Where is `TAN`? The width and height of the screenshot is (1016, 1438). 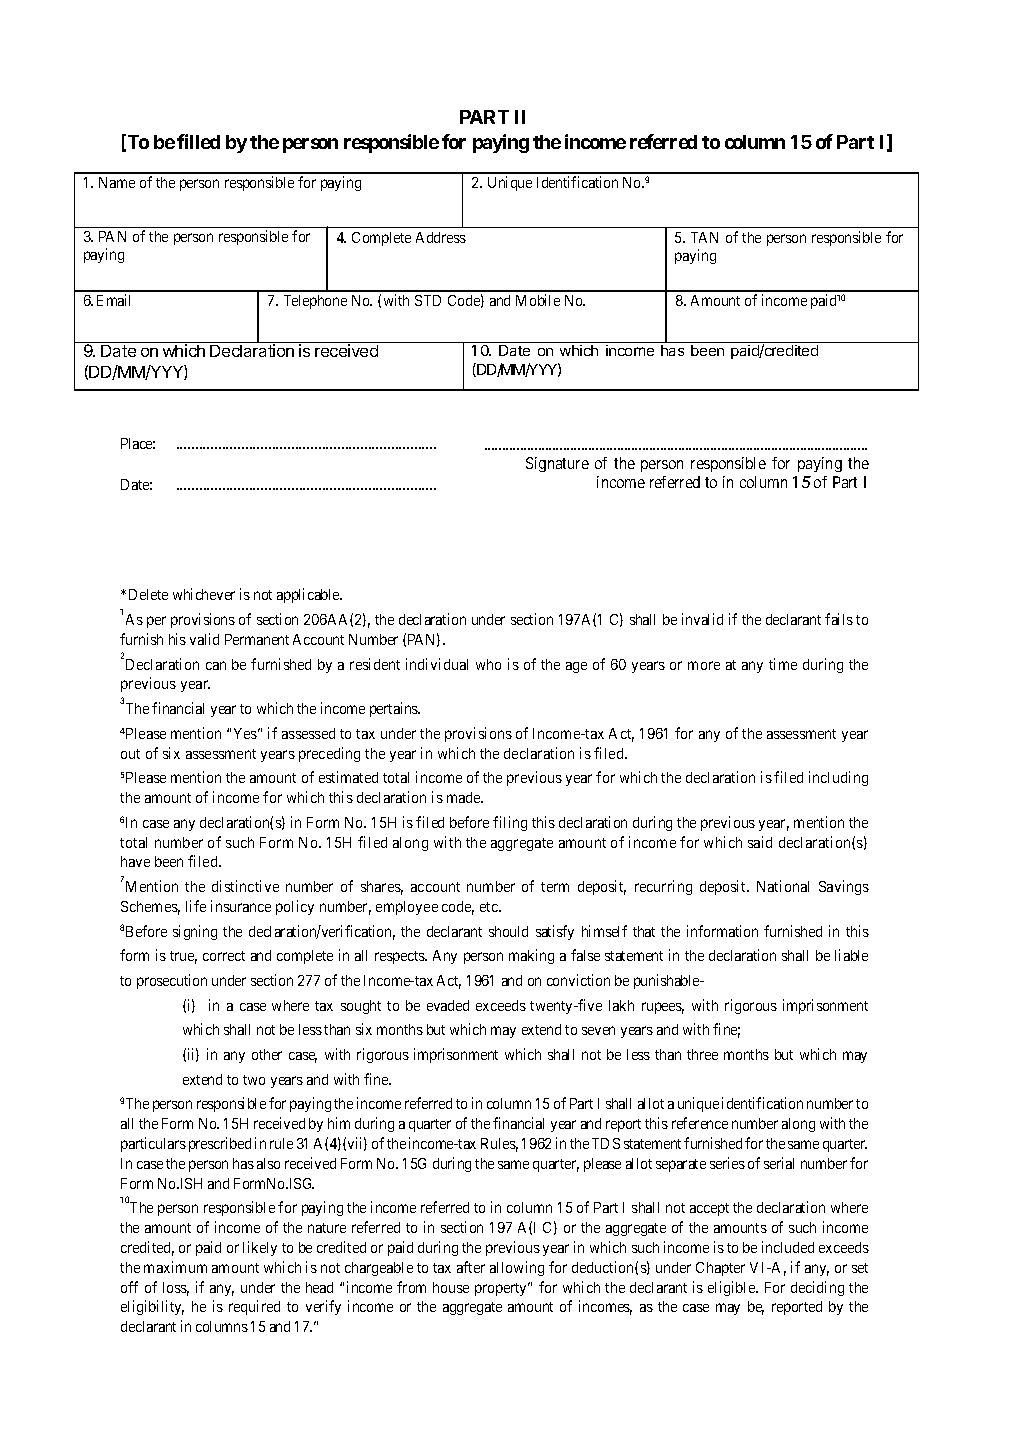
TAN is located at coordinates (704, 237).
